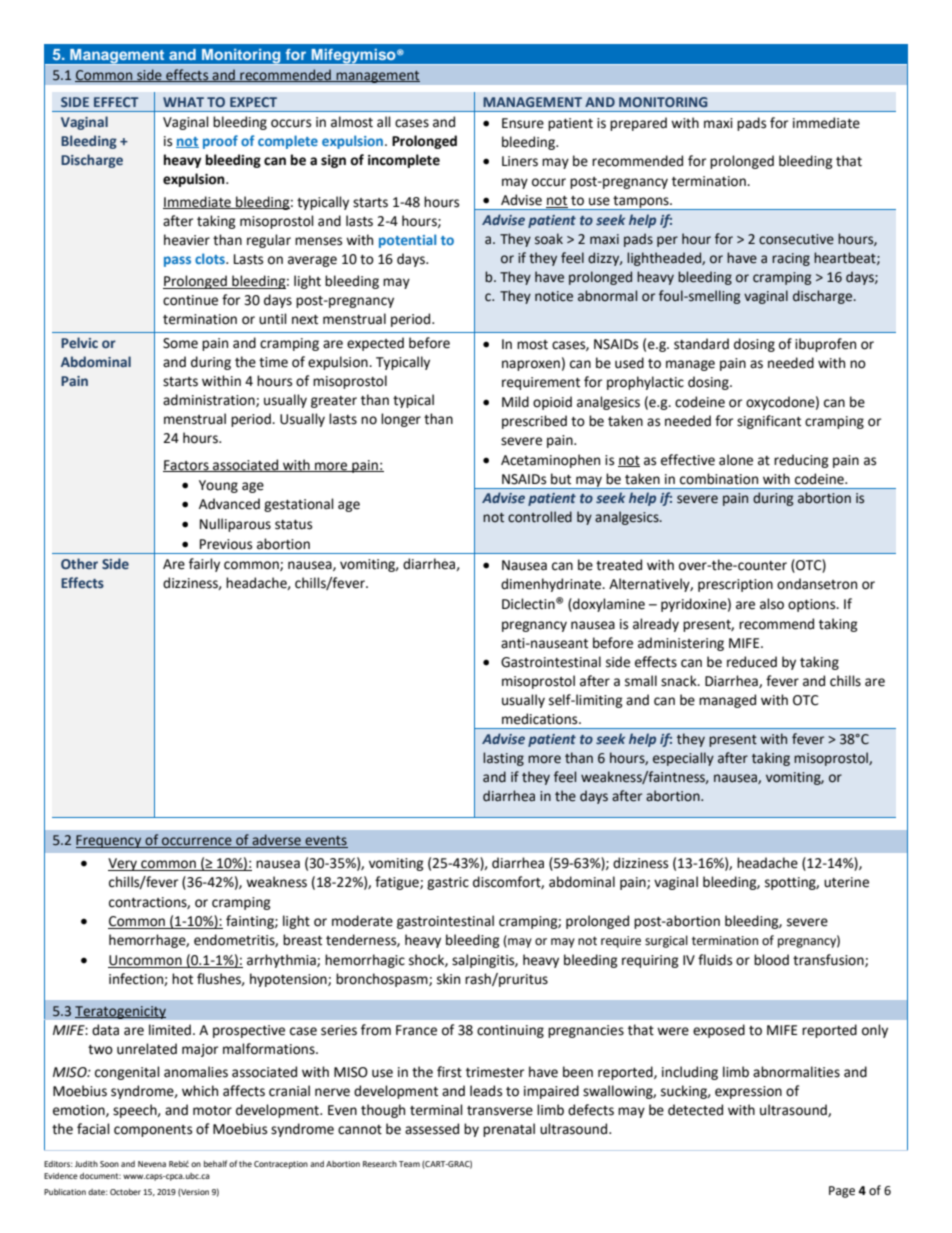 The width and height of the page is (952, 1233). Describe the element at coordinates (523, 123) in the page. I see `Ensure` at that location.
